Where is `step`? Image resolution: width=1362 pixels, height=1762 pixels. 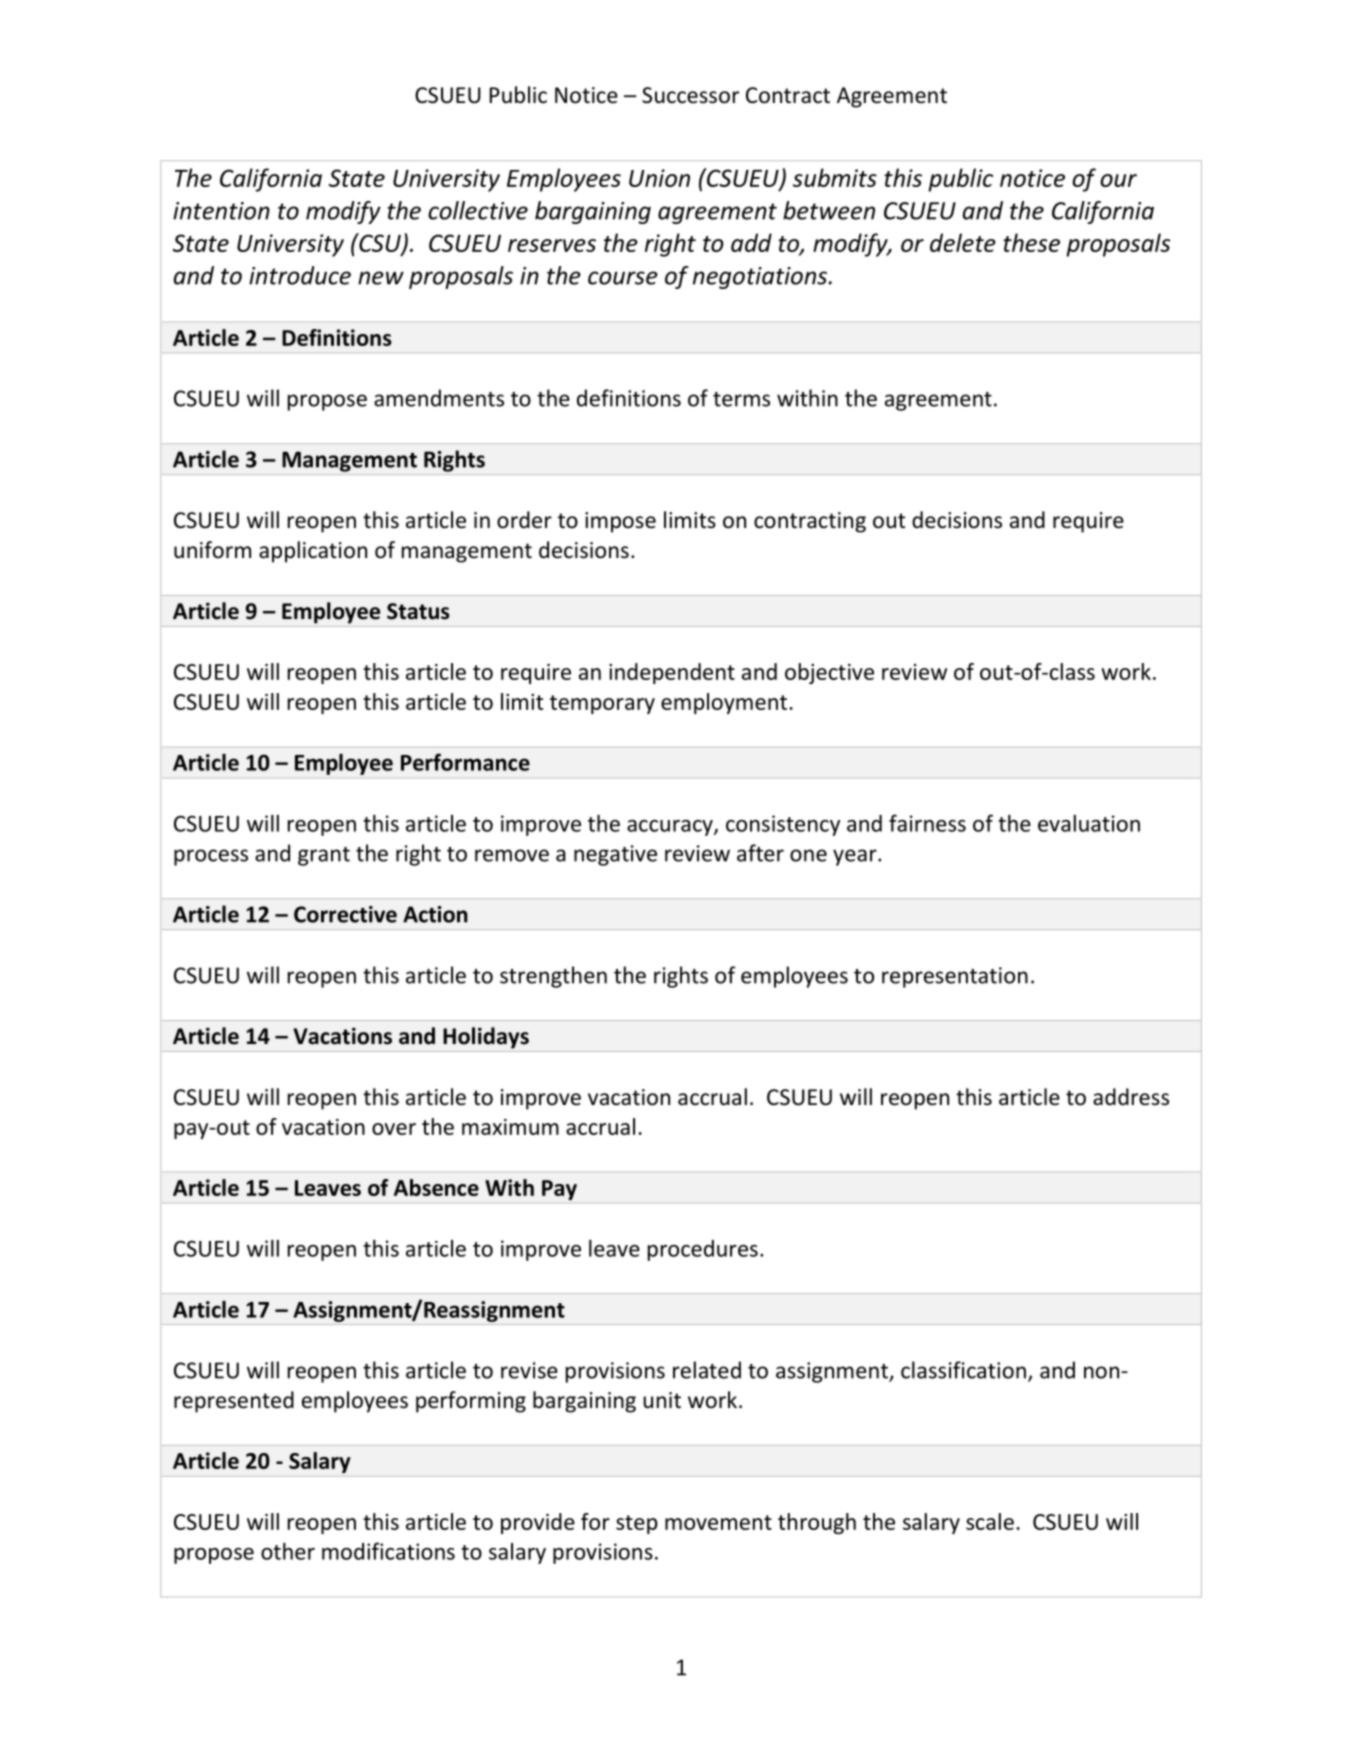
step is located at coordinates (637, 1524).
